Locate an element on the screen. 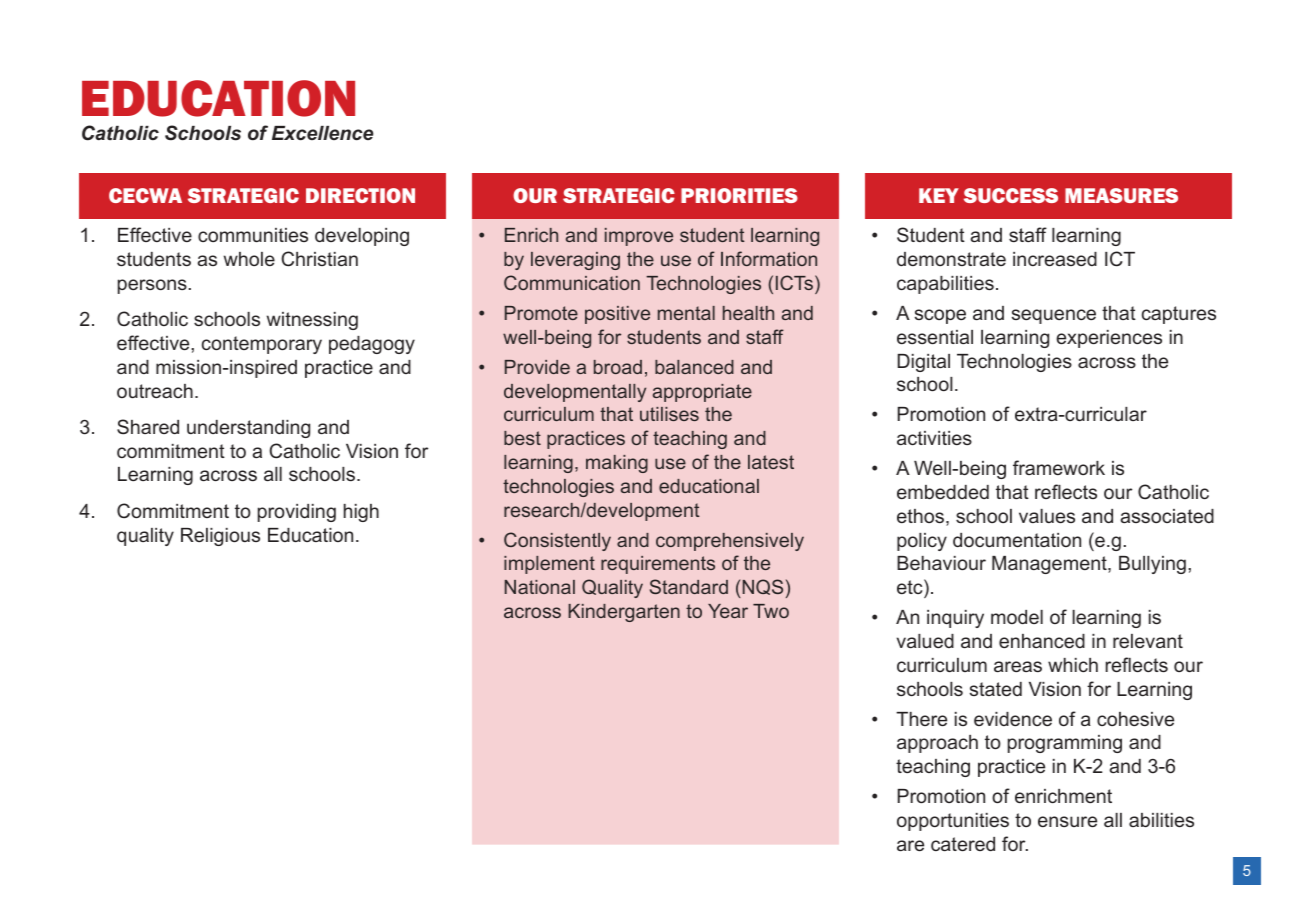  PRIORITIES is located at coordinates (739, 195).
